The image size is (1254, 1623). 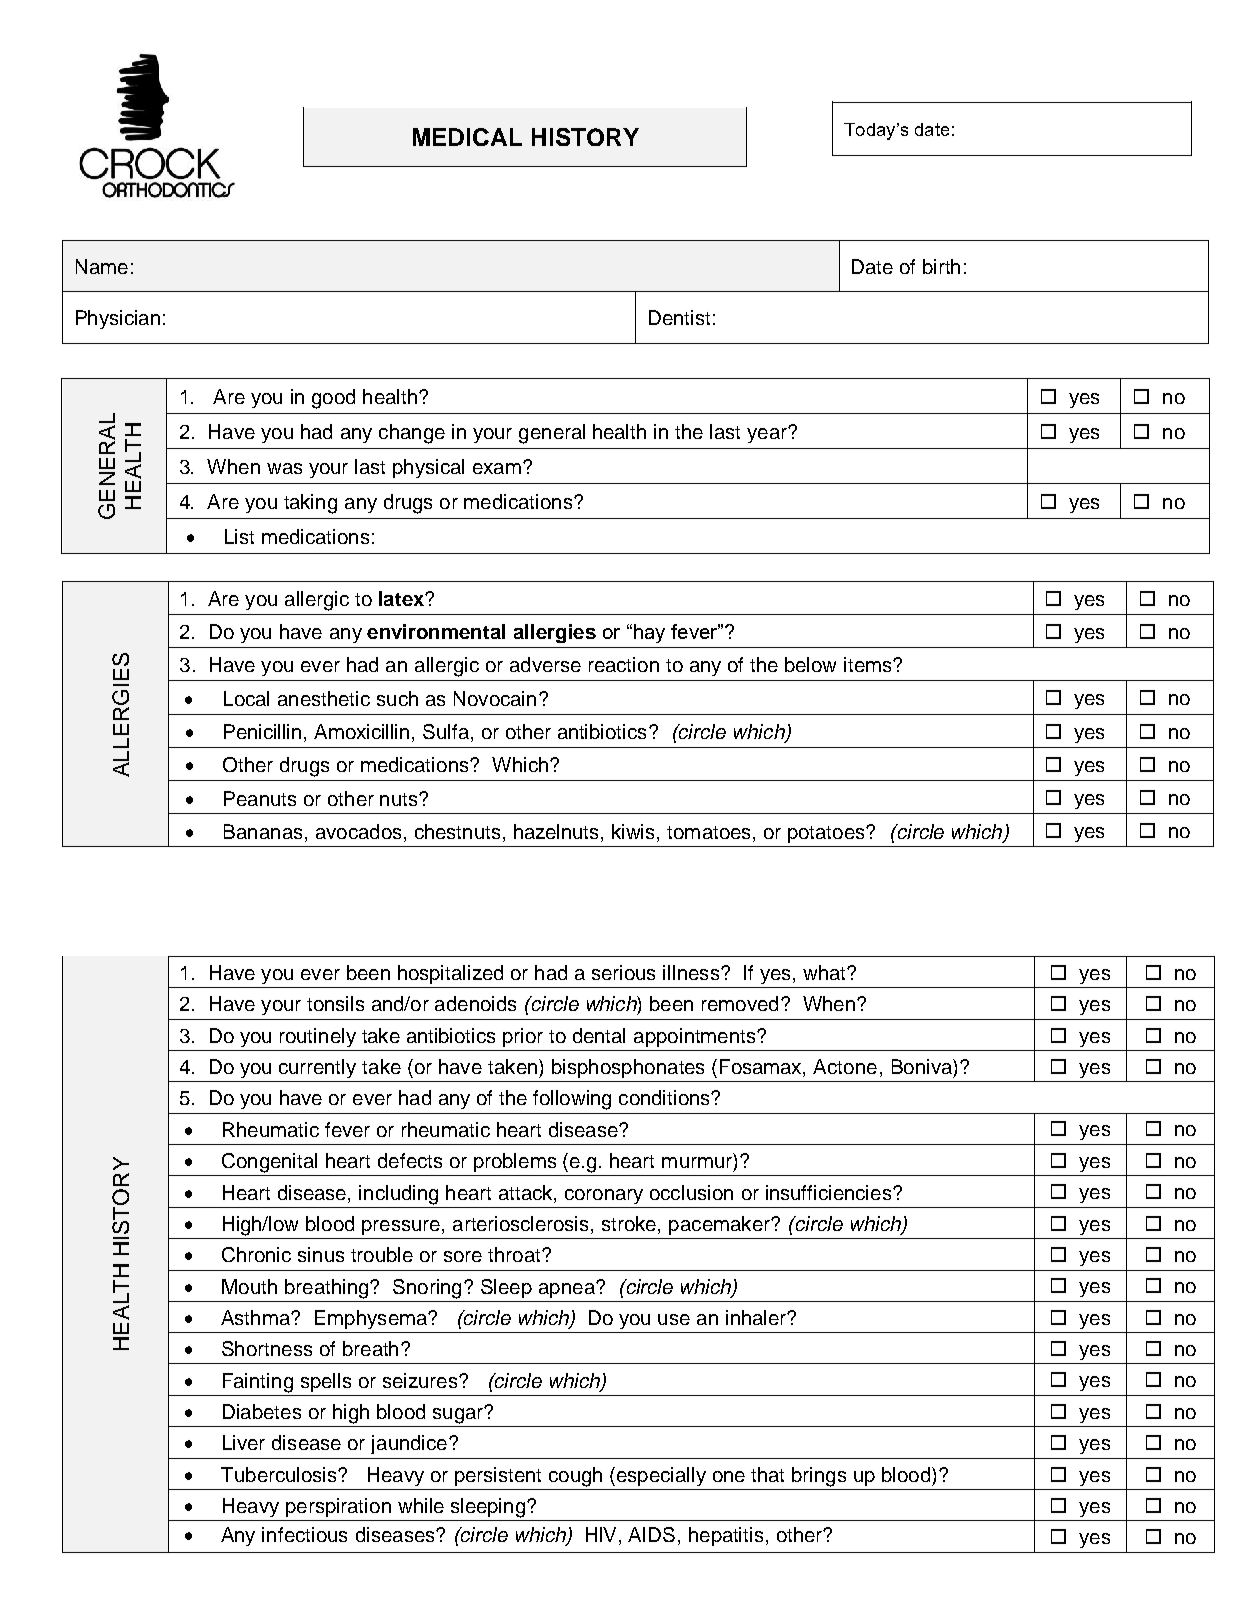 I want to click on Name, so click(x=102, y=266).
